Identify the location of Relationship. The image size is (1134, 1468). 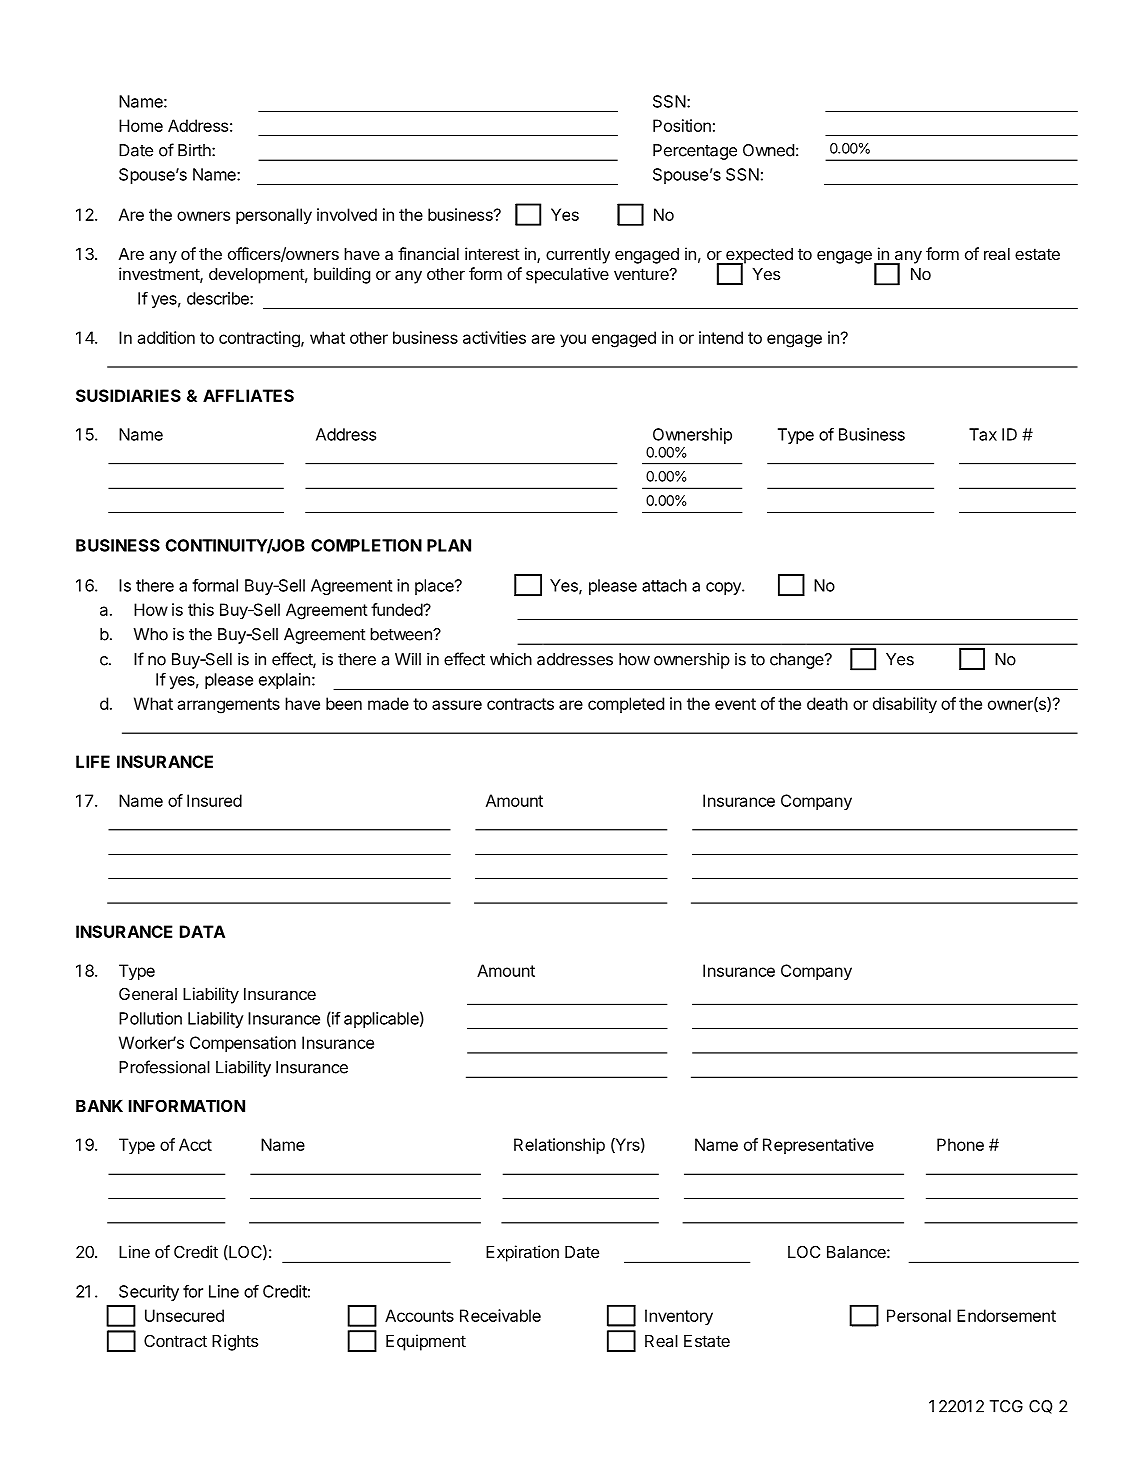
(559, 1146).
